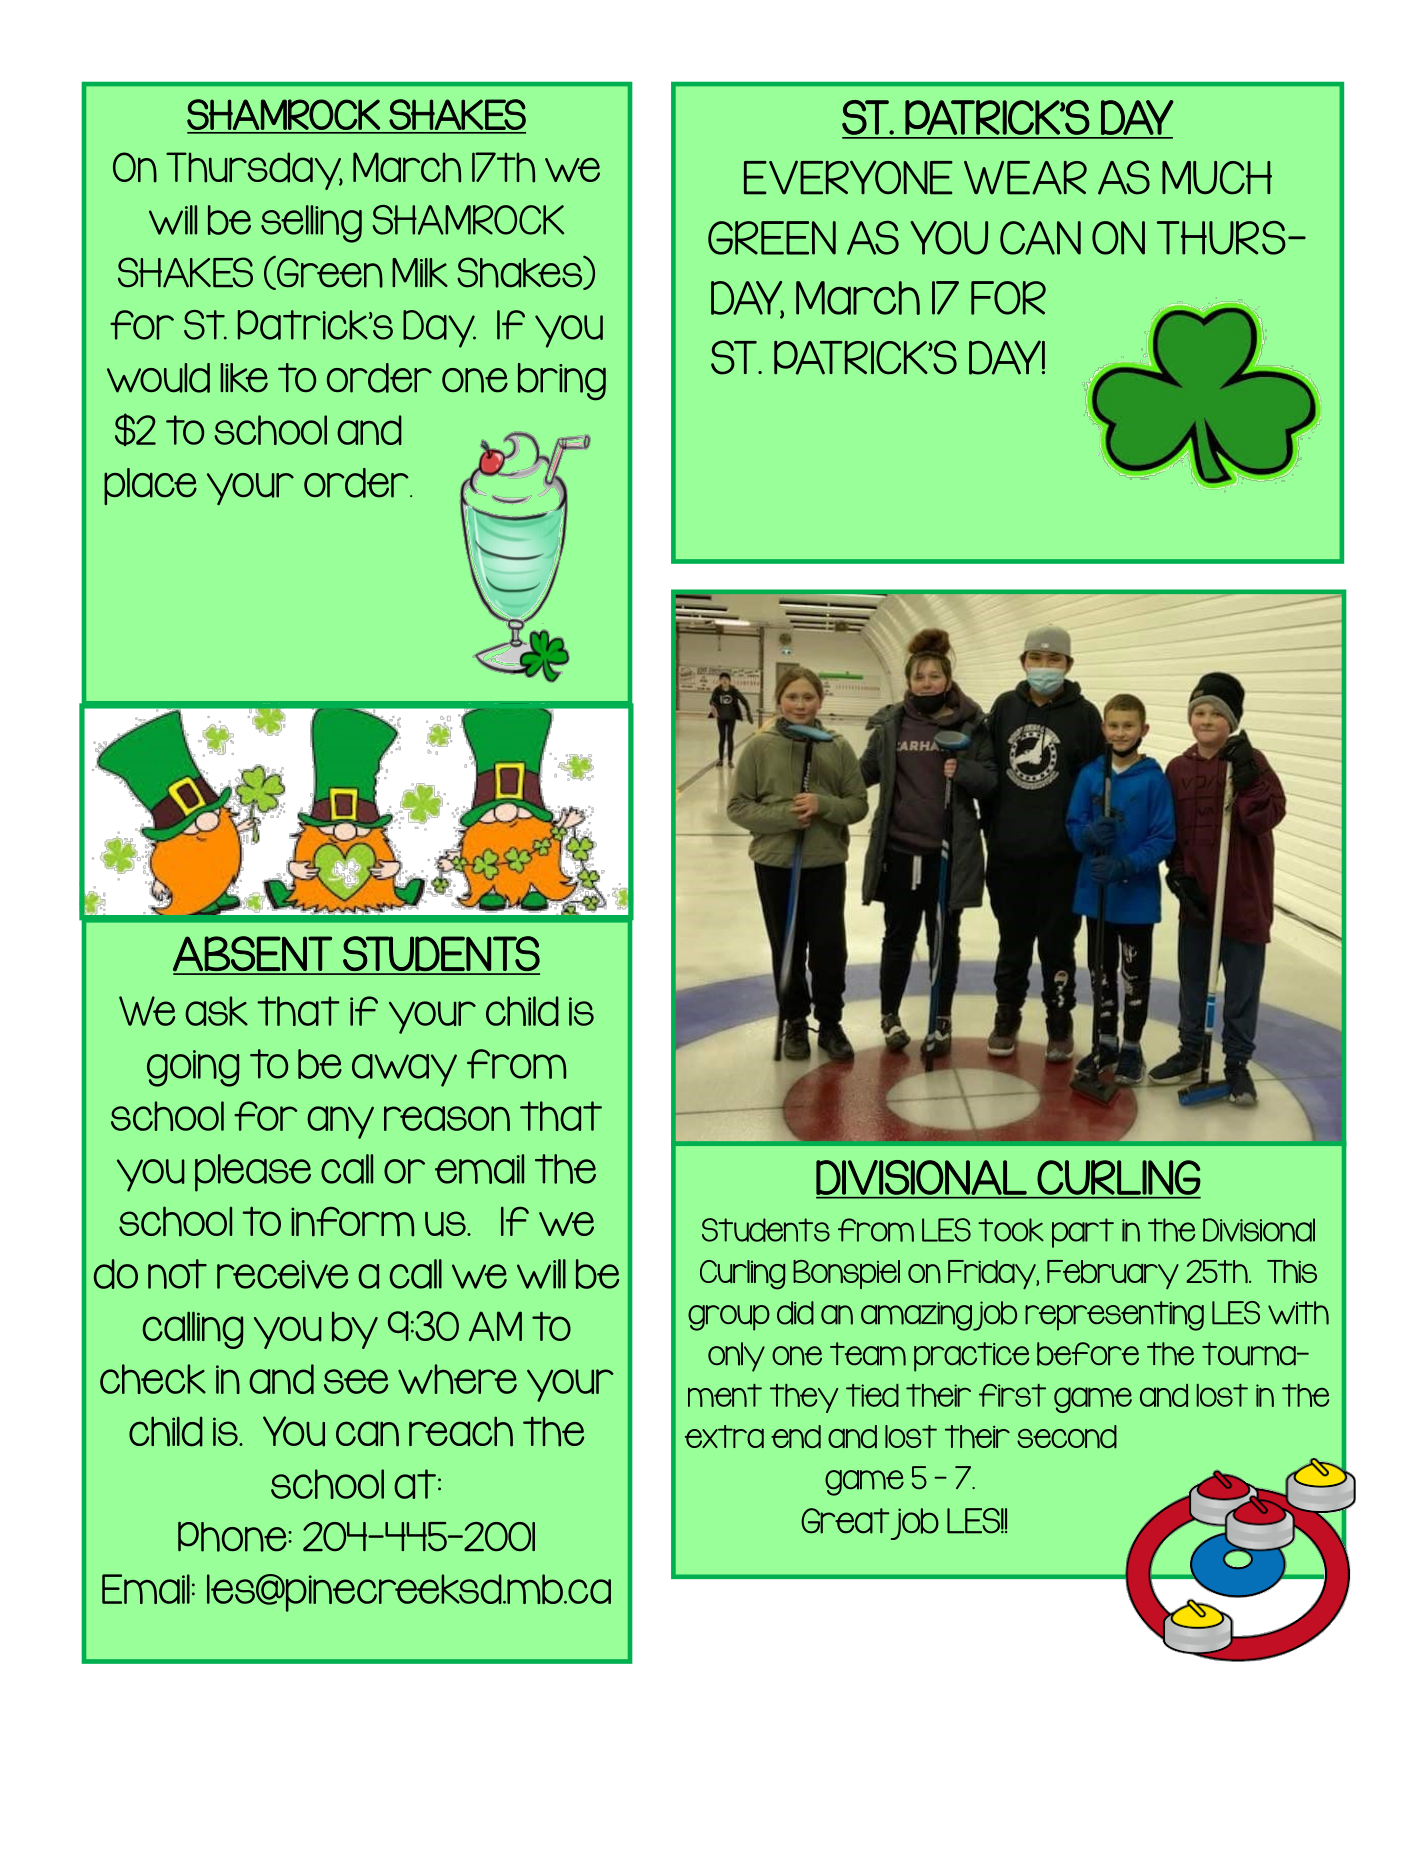  I want to click on reason, so click(447, 1118).
